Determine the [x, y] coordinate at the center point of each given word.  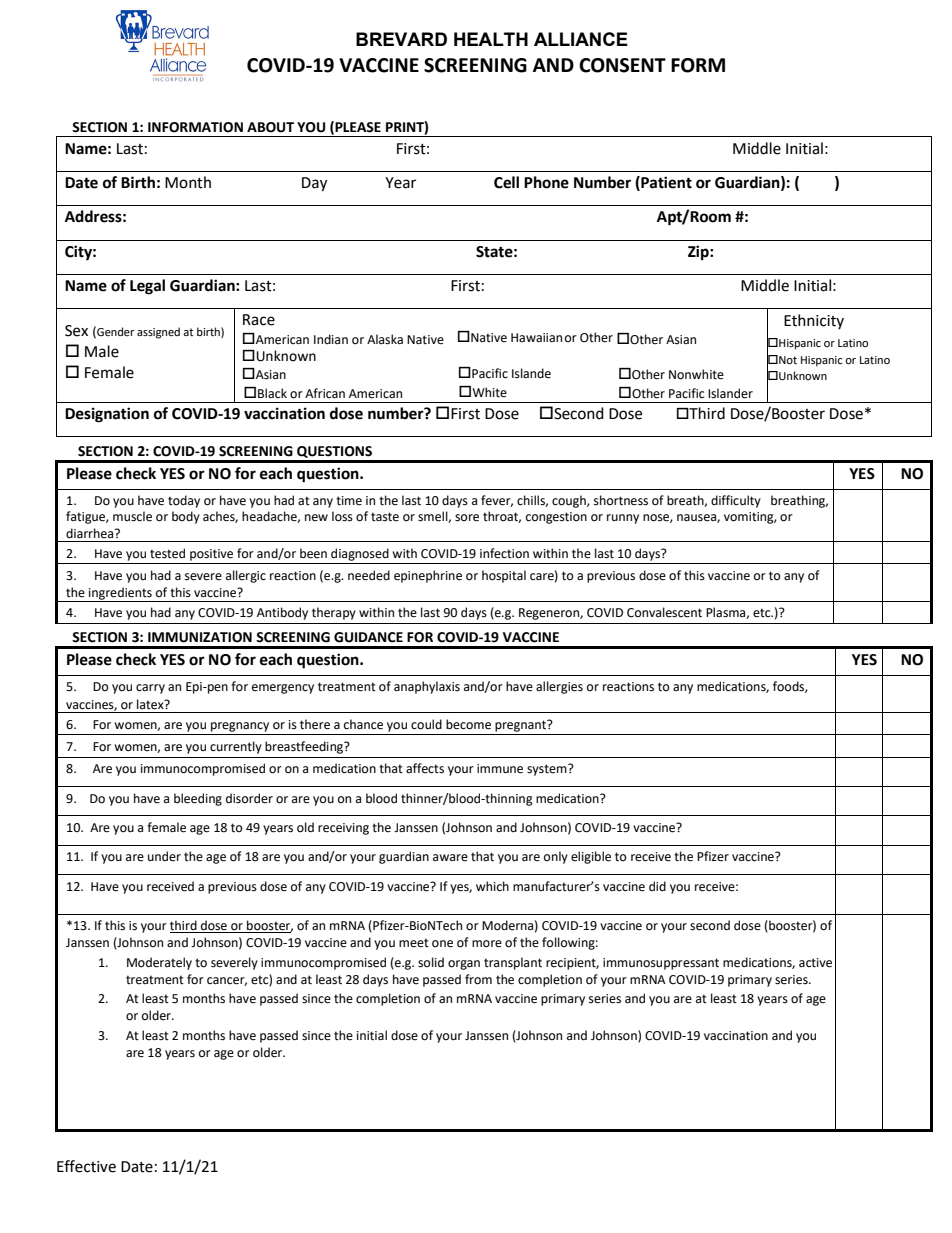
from [478, 979]
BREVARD [401, 39]
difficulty [736, 501]
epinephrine [428, 576]
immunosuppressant [661, 964]
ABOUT [270, 127]
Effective [86, 1166]
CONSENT [622, 65]
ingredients [120, 594]
